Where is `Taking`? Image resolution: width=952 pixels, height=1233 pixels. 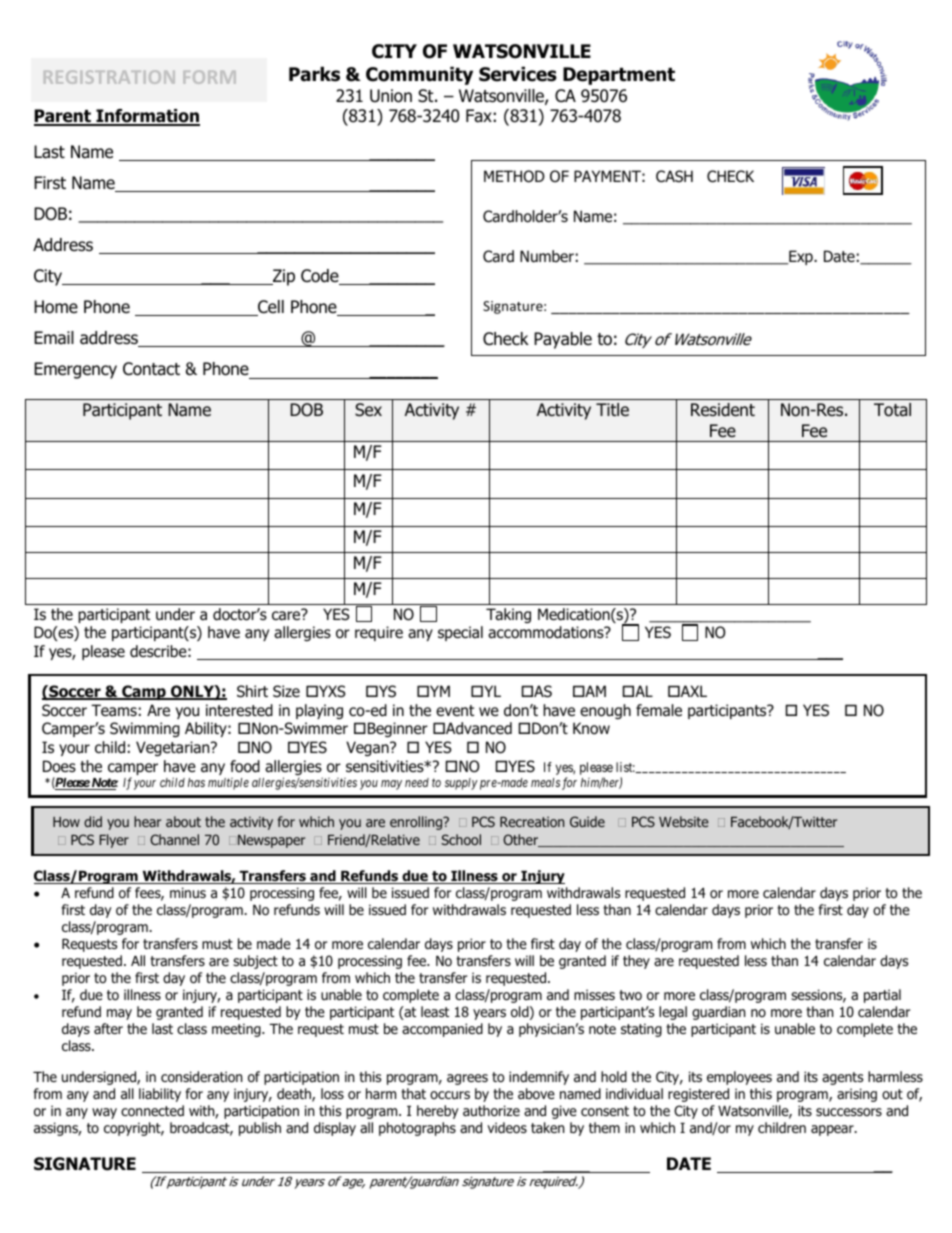
Taking is located at coordinates (508, 615).
